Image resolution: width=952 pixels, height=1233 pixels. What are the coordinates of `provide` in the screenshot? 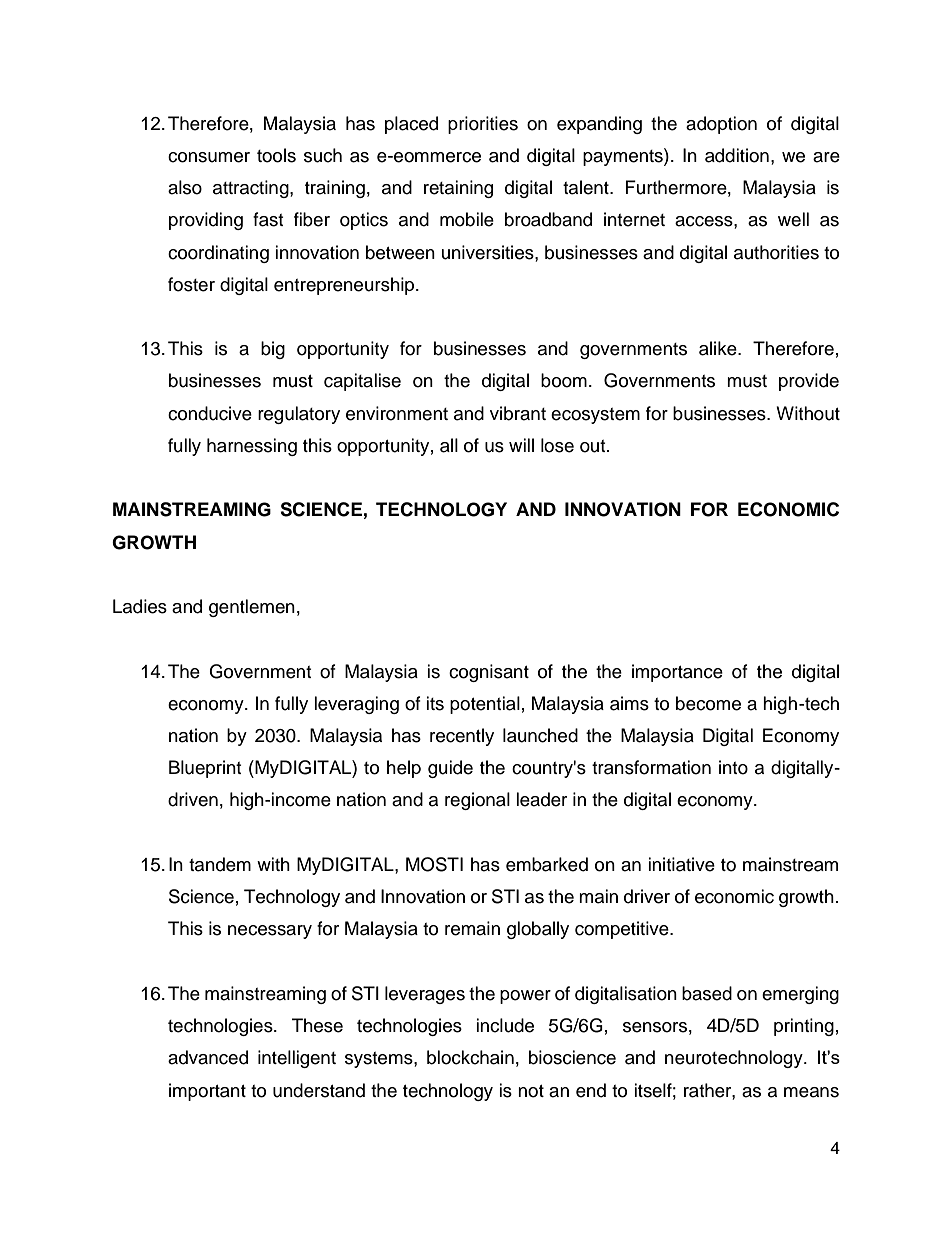 It's located at (809, 382).
